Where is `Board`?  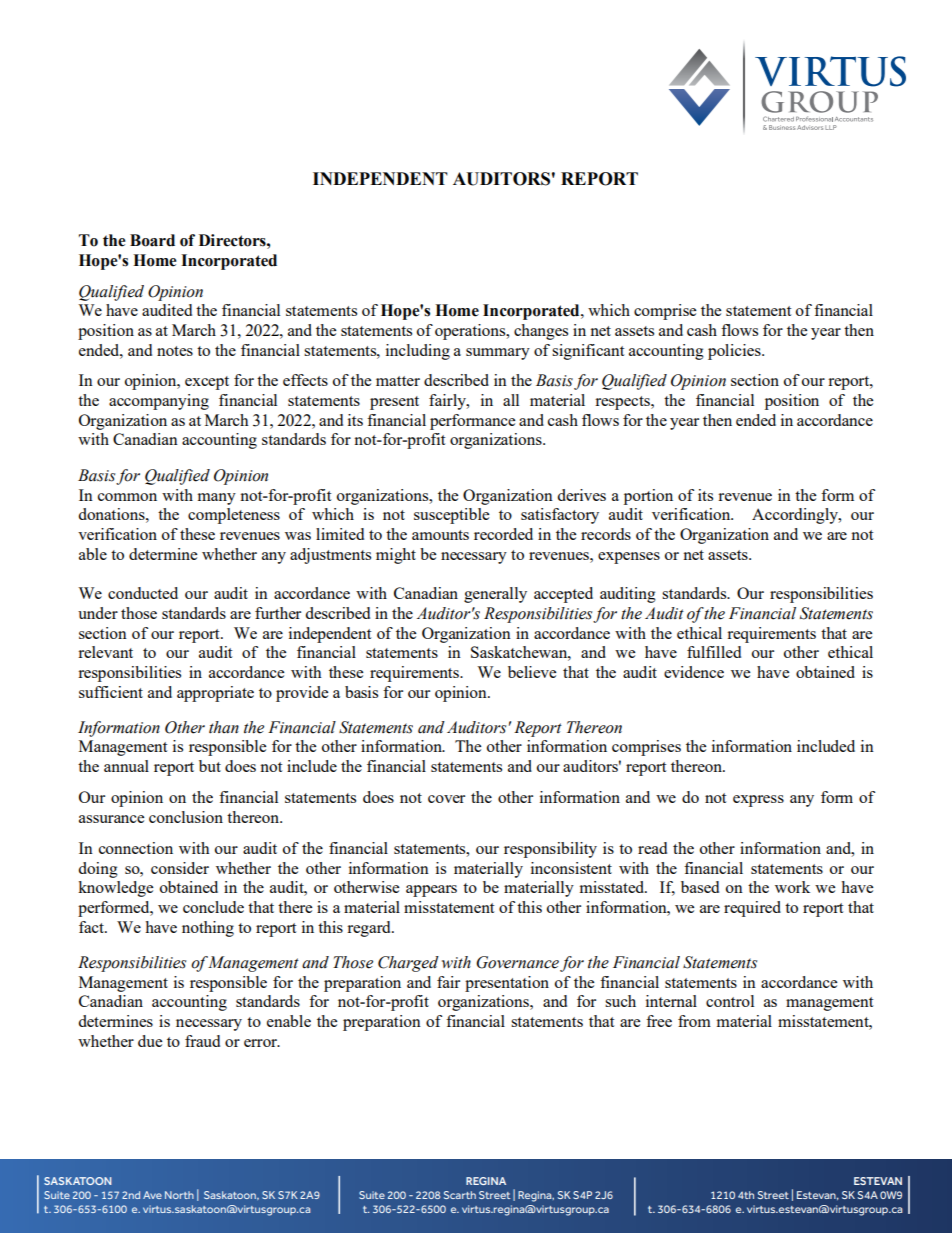
Board is located at coordinates (152, 240).
